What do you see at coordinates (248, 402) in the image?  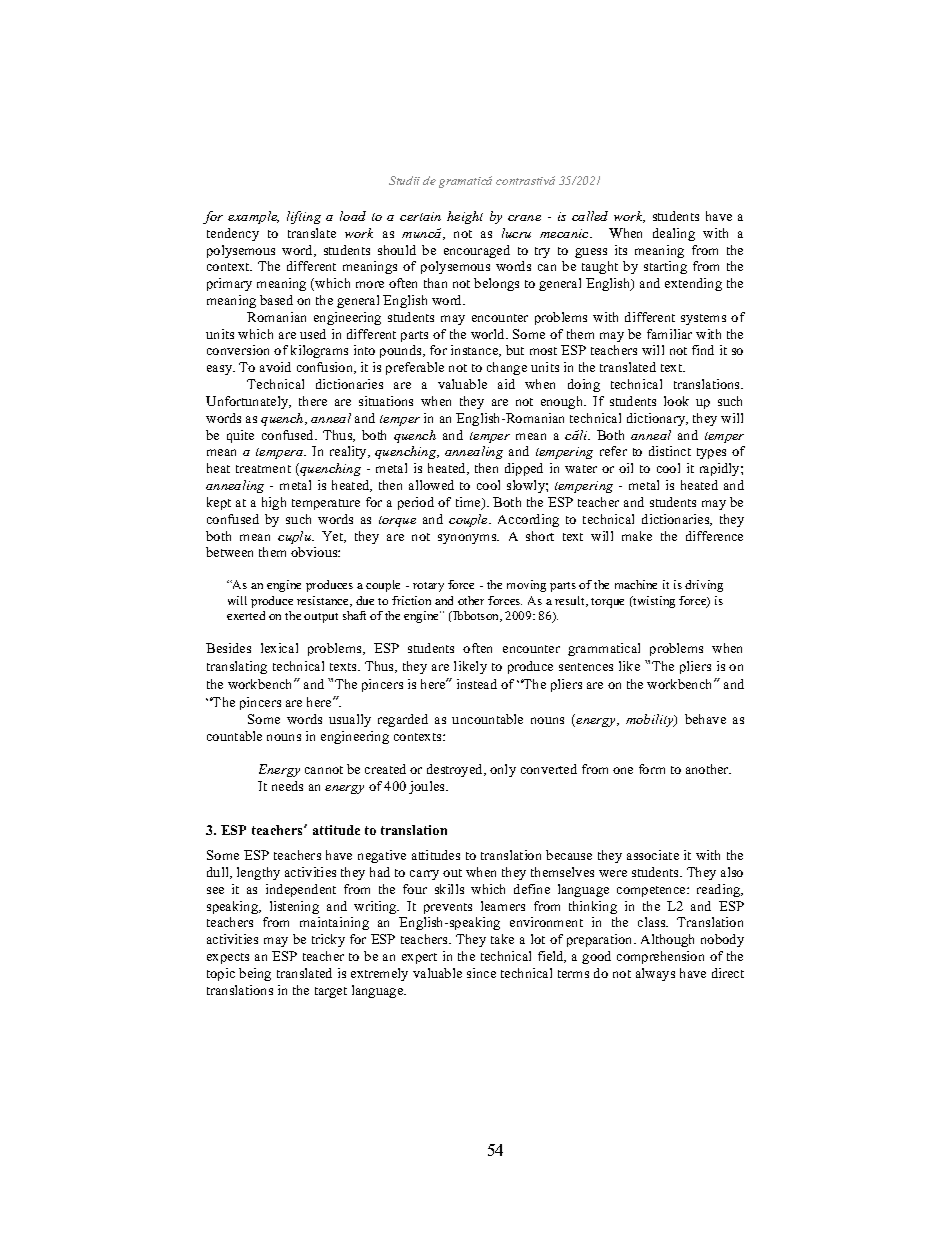 I see `Unfortunately` at bounding box center [248, 402].
